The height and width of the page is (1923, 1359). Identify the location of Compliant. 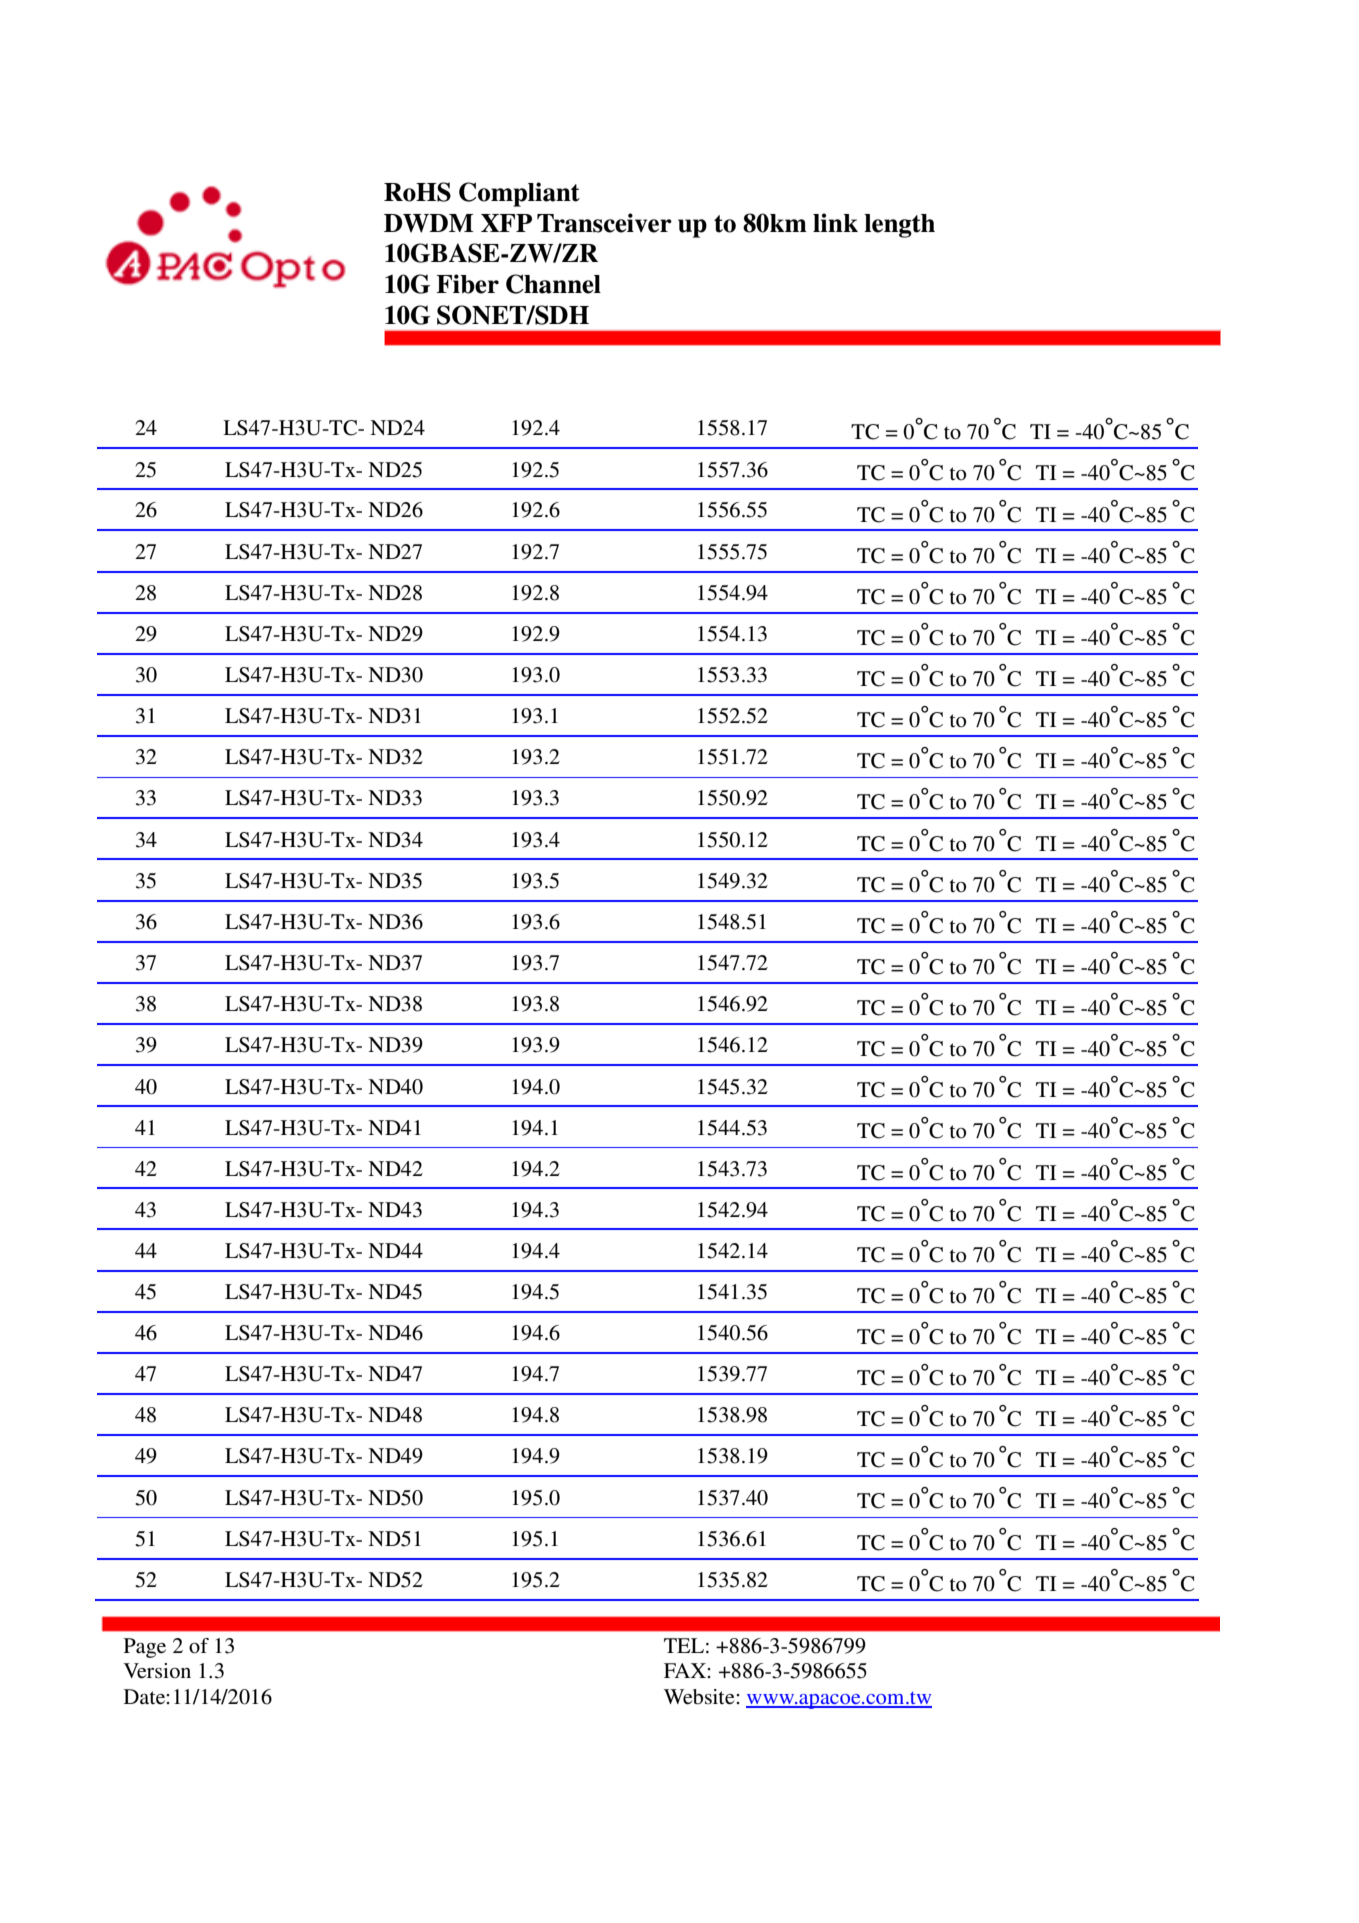
(519, 194).
